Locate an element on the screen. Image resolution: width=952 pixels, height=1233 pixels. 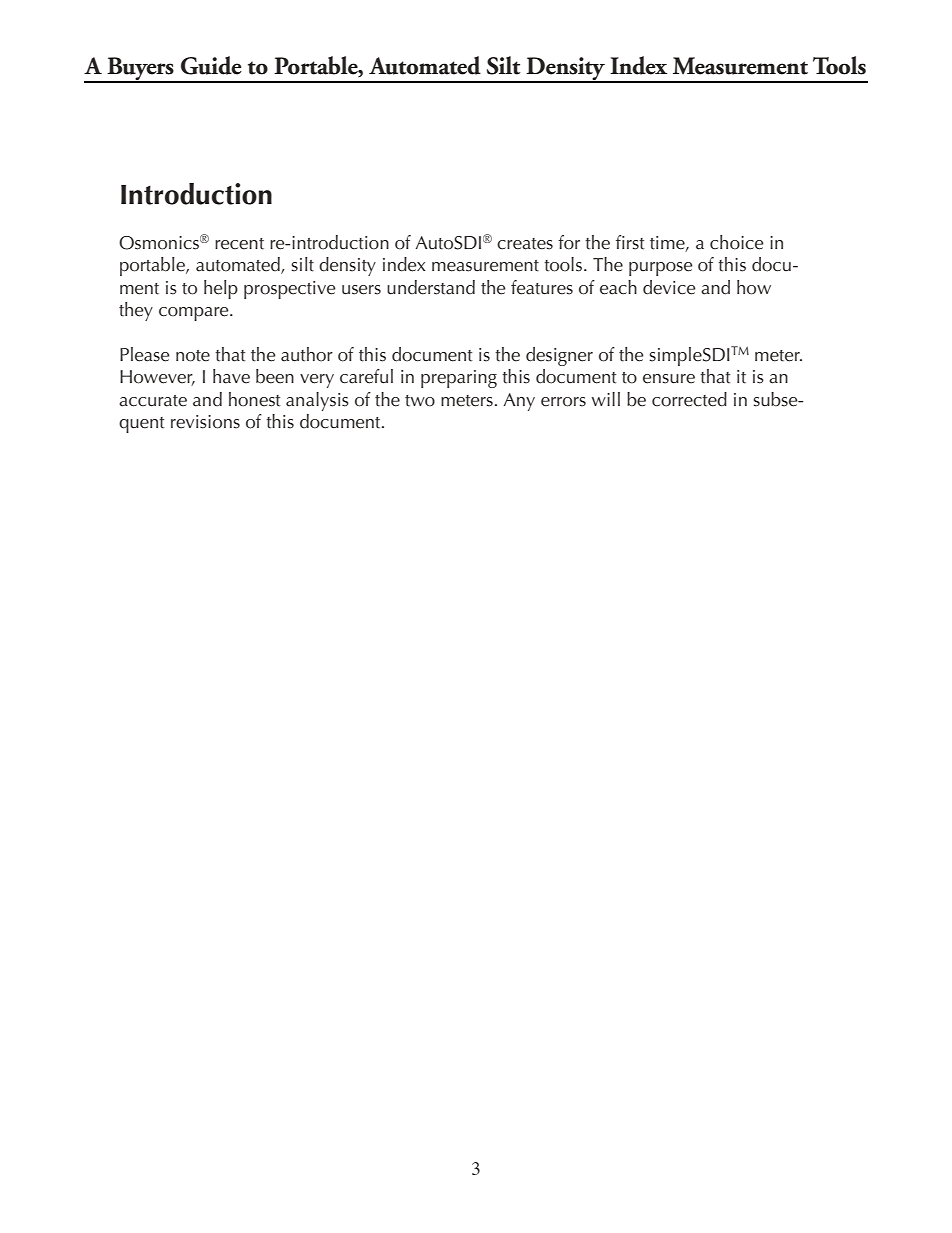
users is located at coordinates (361, 290).
